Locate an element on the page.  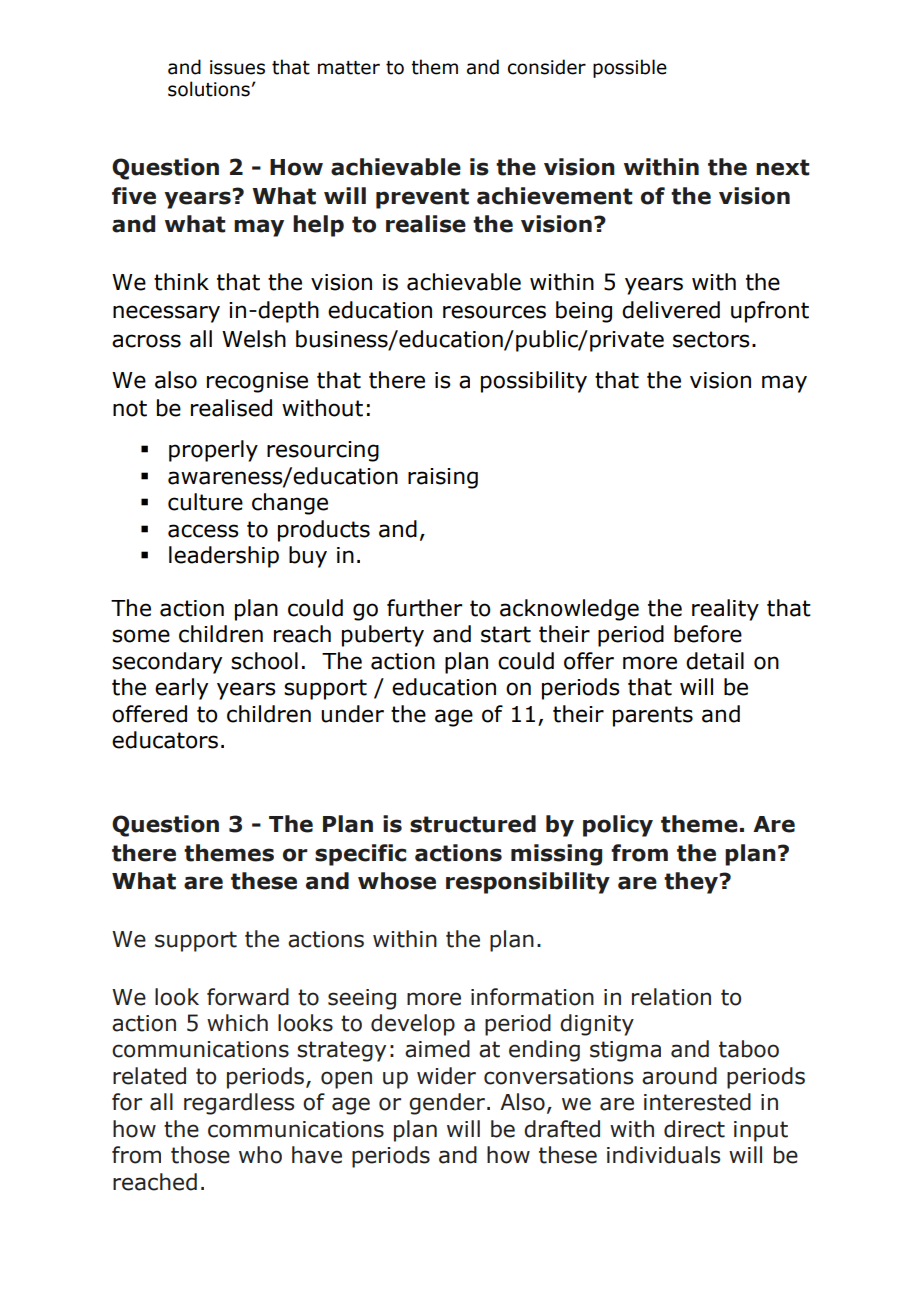
leadership is located at coordinates (224, 557).
